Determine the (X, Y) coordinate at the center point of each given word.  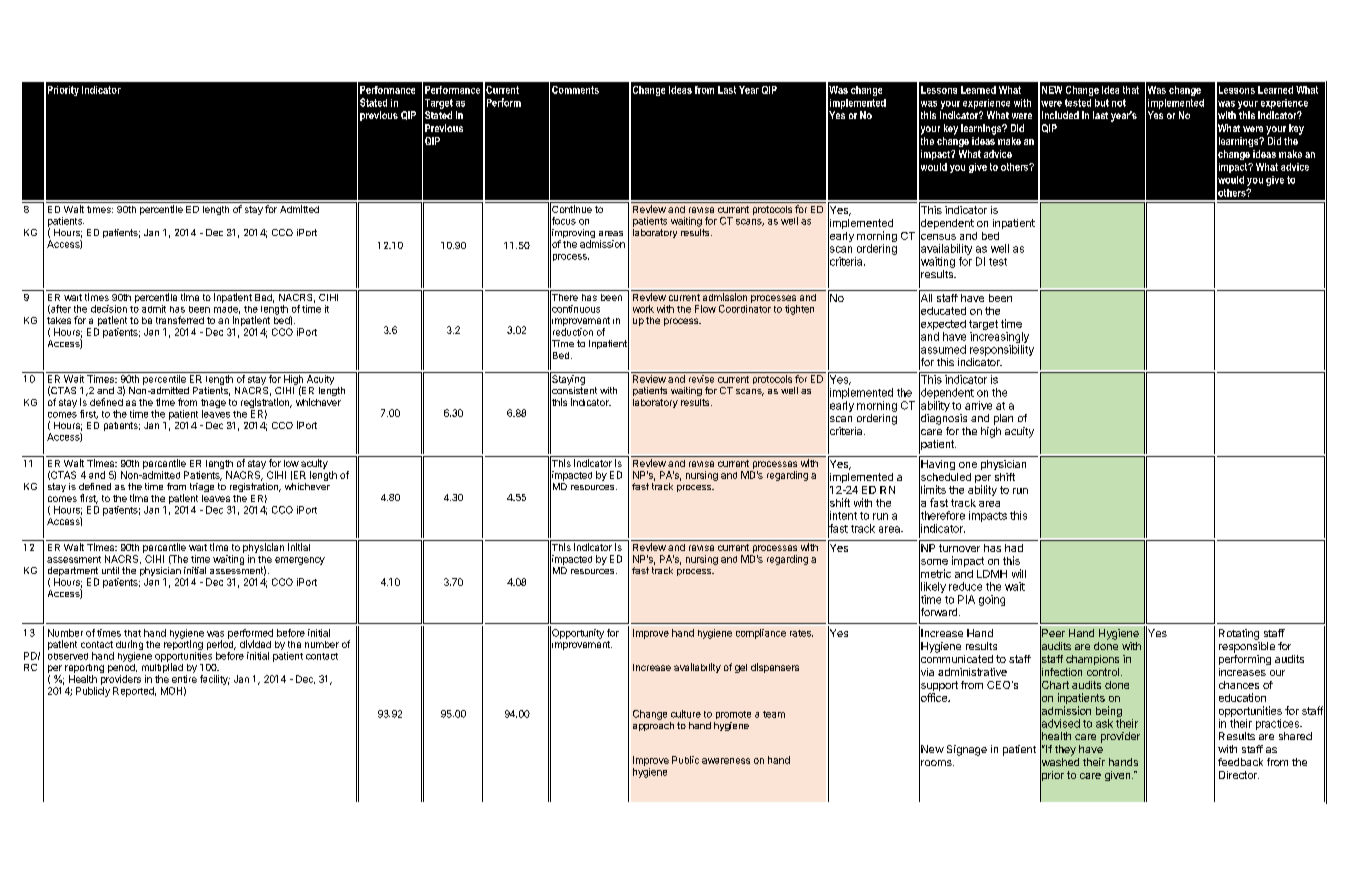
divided (255, 644)
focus (563, 221)
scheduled (945, 477)
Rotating (1239, 634)
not (1119, 103)
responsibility (1002, 350)
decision (109, 309)
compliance (761, 634)
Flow (705, 309)
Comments (575, 90)
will (1019, 573)
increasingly (999, 337)
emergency (300, 561)
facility (215, 680)
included (1060, 115)
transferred (180, 320)
